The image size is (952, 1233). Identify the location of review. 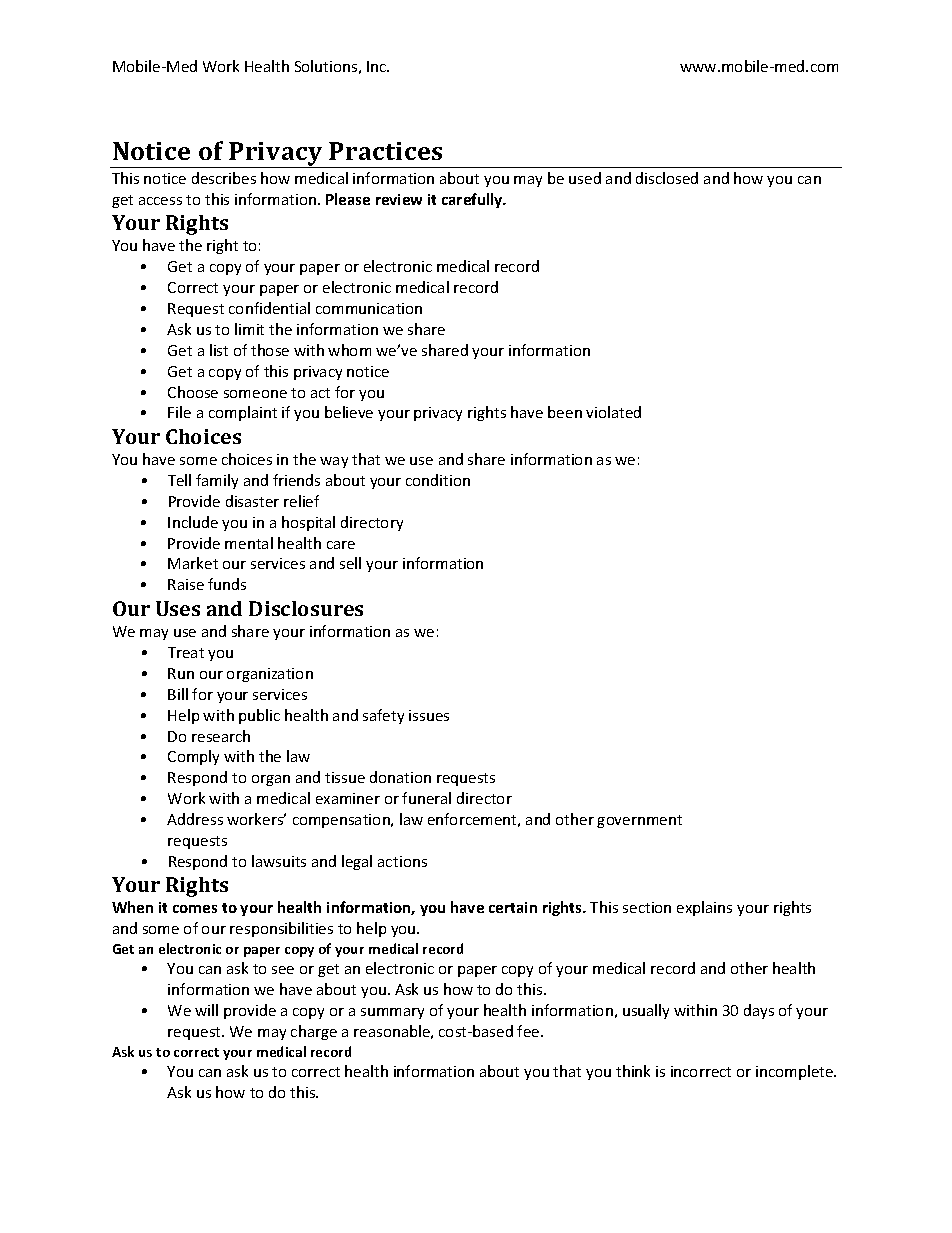
(399, 199).
